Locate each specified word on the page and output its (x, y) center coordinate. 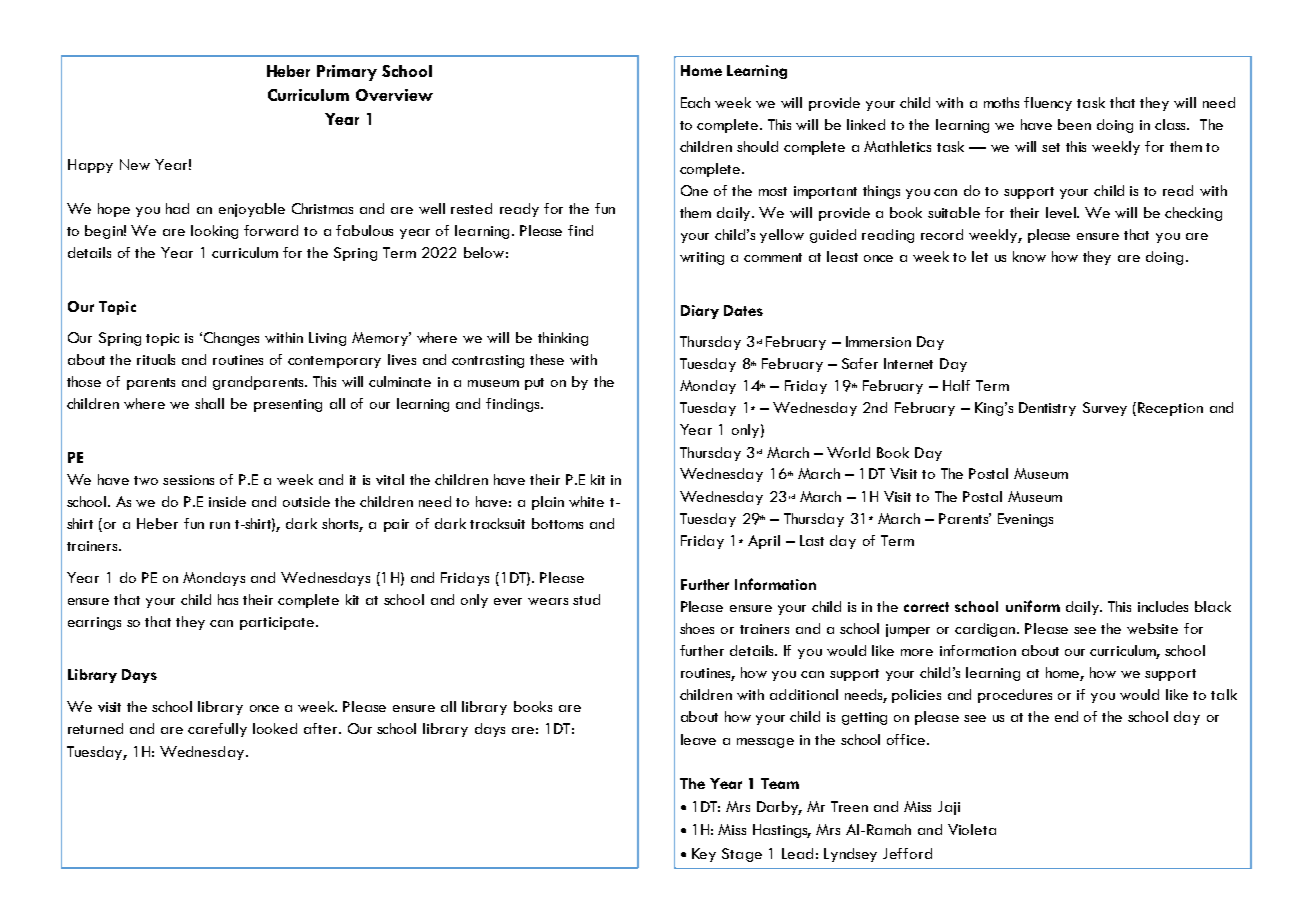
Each (695, 102)
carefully (217, 730)
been (1074, 124)
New (135, 164)
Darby (779, 808)
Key (704, 855)
